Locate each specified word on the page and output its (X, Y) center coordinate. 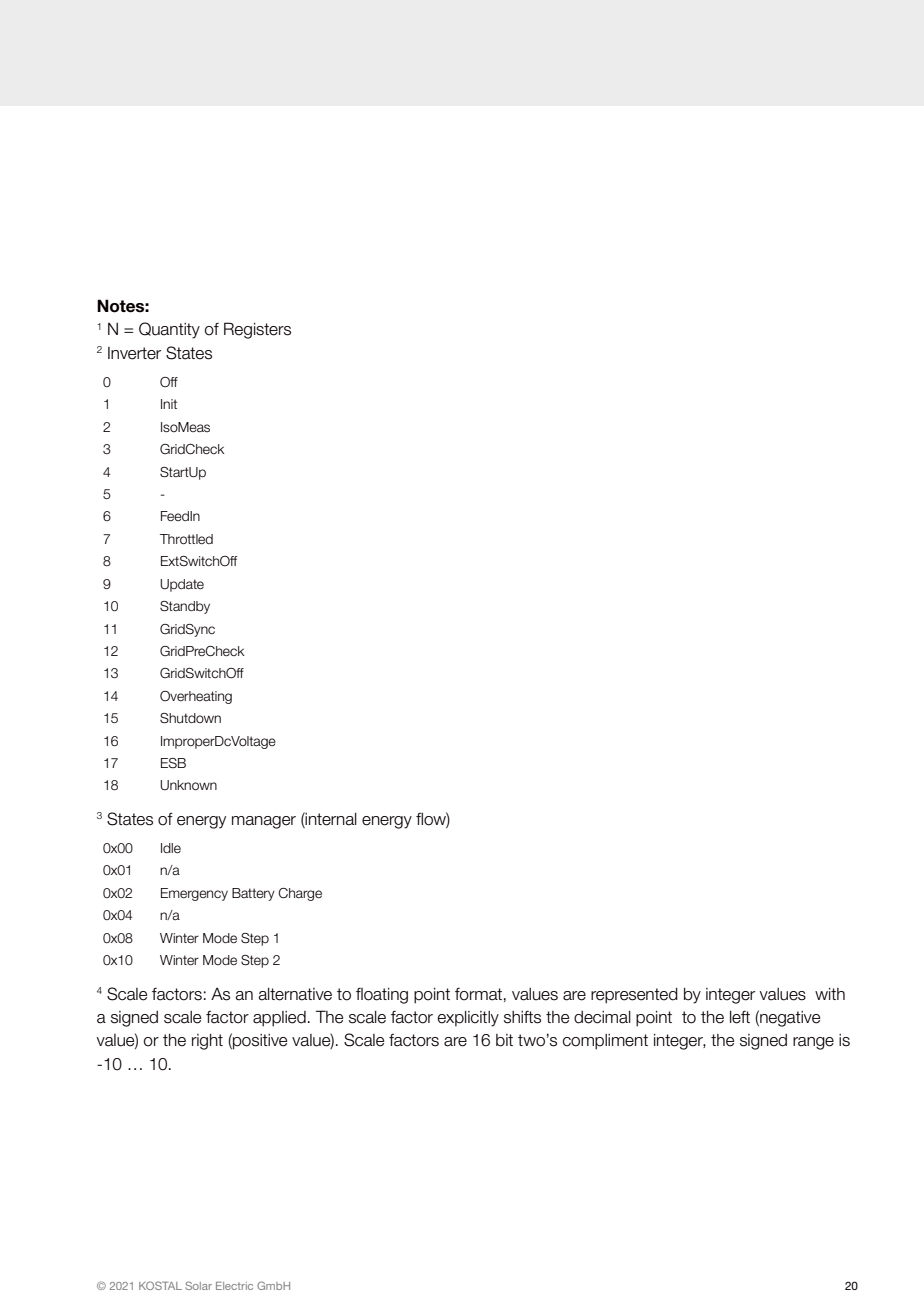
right (207, 1042)
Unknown (188, 785)
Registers (257, 330)
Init (169, 404)
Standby (185, 607)
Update (182, 585)
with (830, 994)
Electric (234, 1286)
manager (264, 822)
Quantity (169, 330)
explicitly (468, 1019)
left (740, 1017)
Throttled (186, 539)
